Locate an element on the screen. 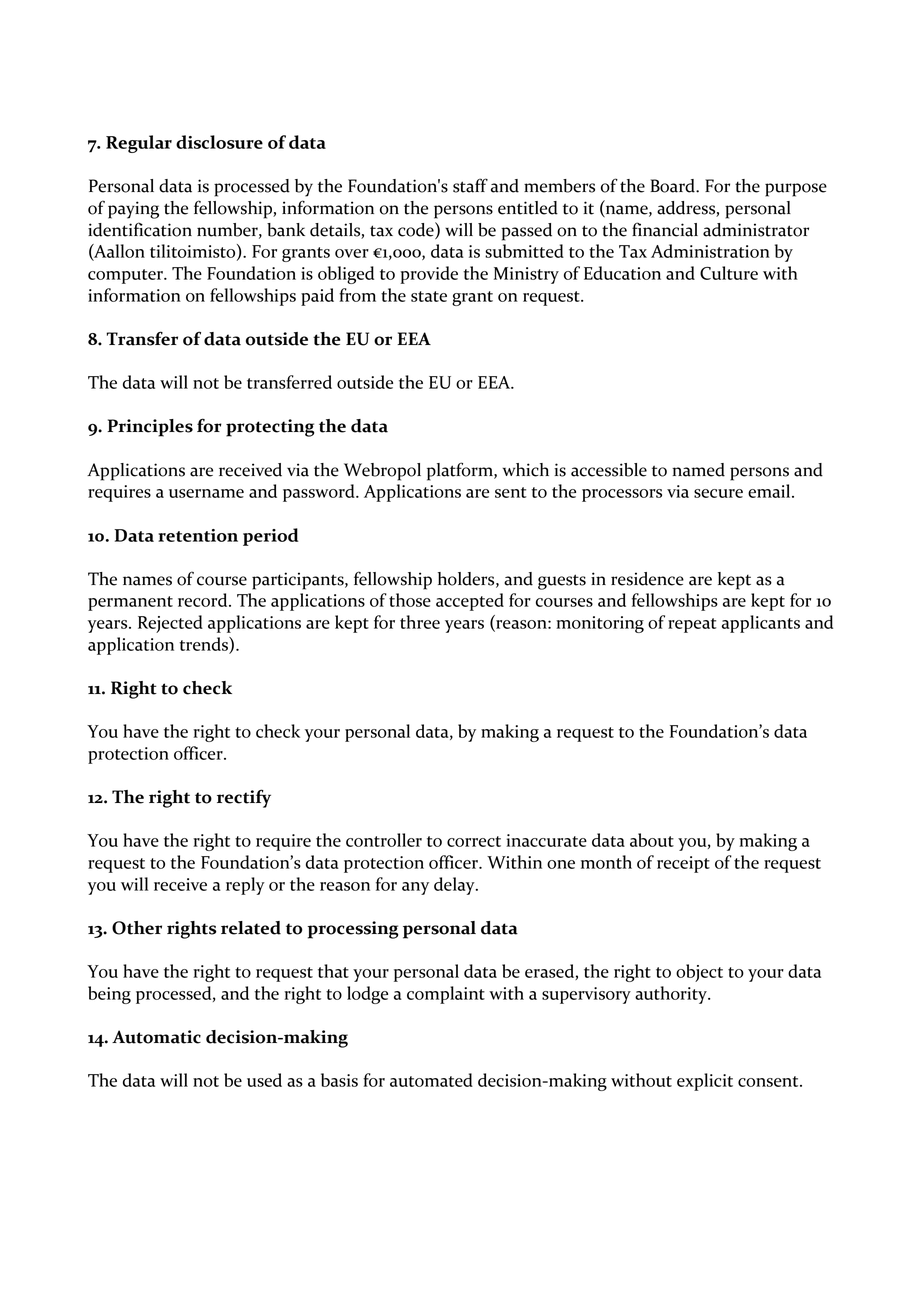  secure is located at coordinates (718, 493).
